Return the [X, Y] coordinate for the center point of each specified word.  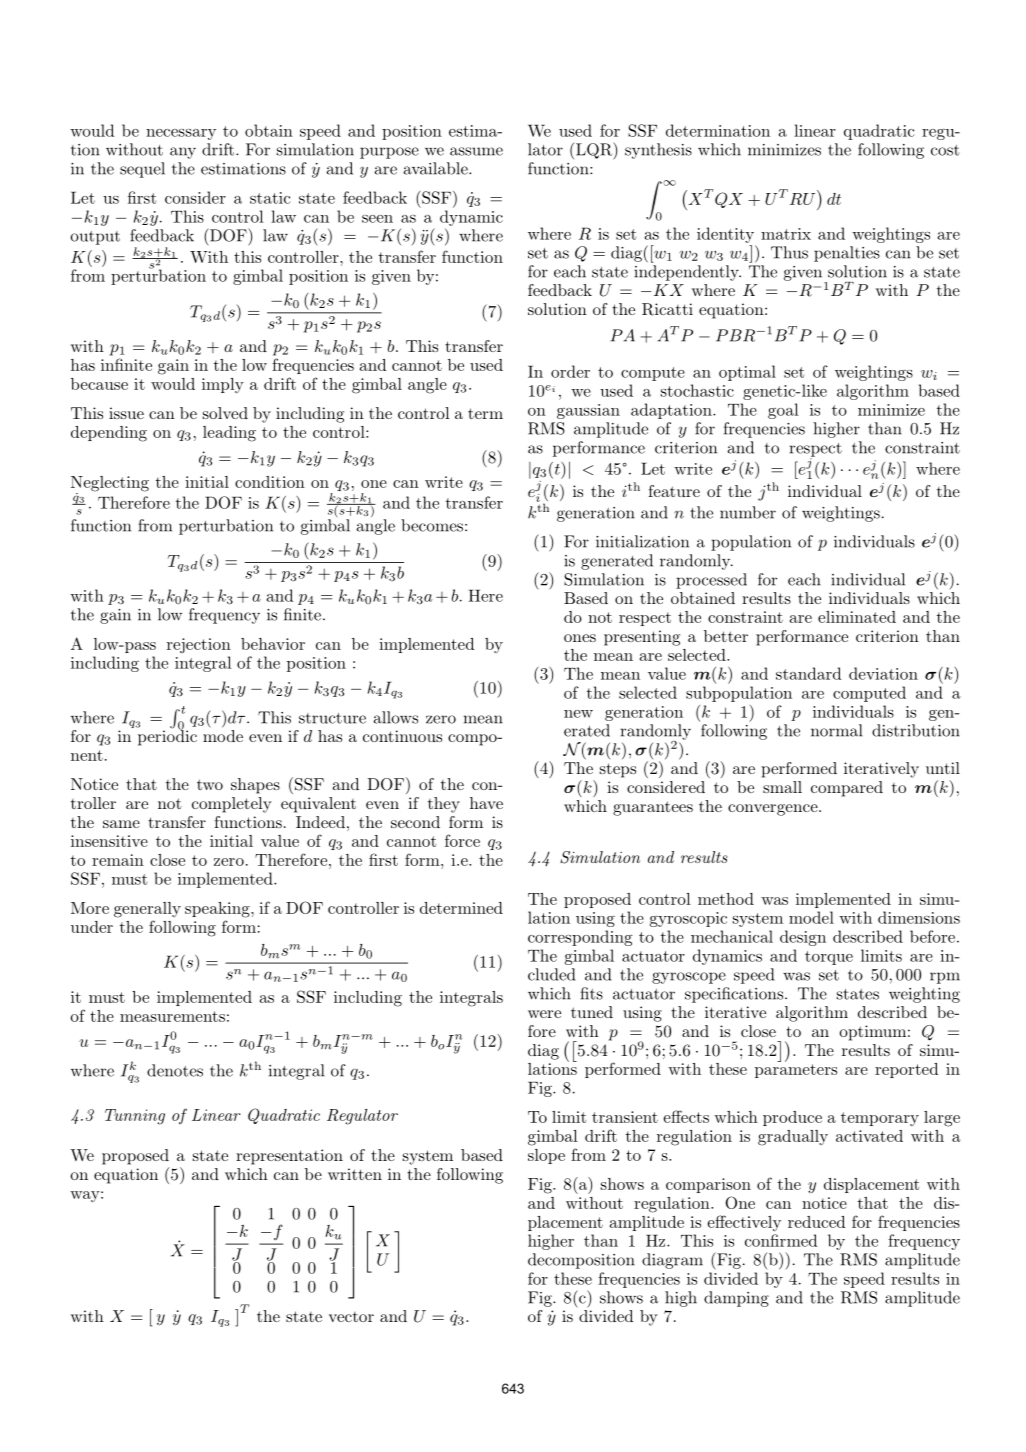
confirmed [781, 1240]
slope [546, 1156]
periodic [167, 737]
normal [836, 730]
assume [476, 151]
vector [351, 1317]
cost [945, 150]
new [578, 714]
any [183, 153]
